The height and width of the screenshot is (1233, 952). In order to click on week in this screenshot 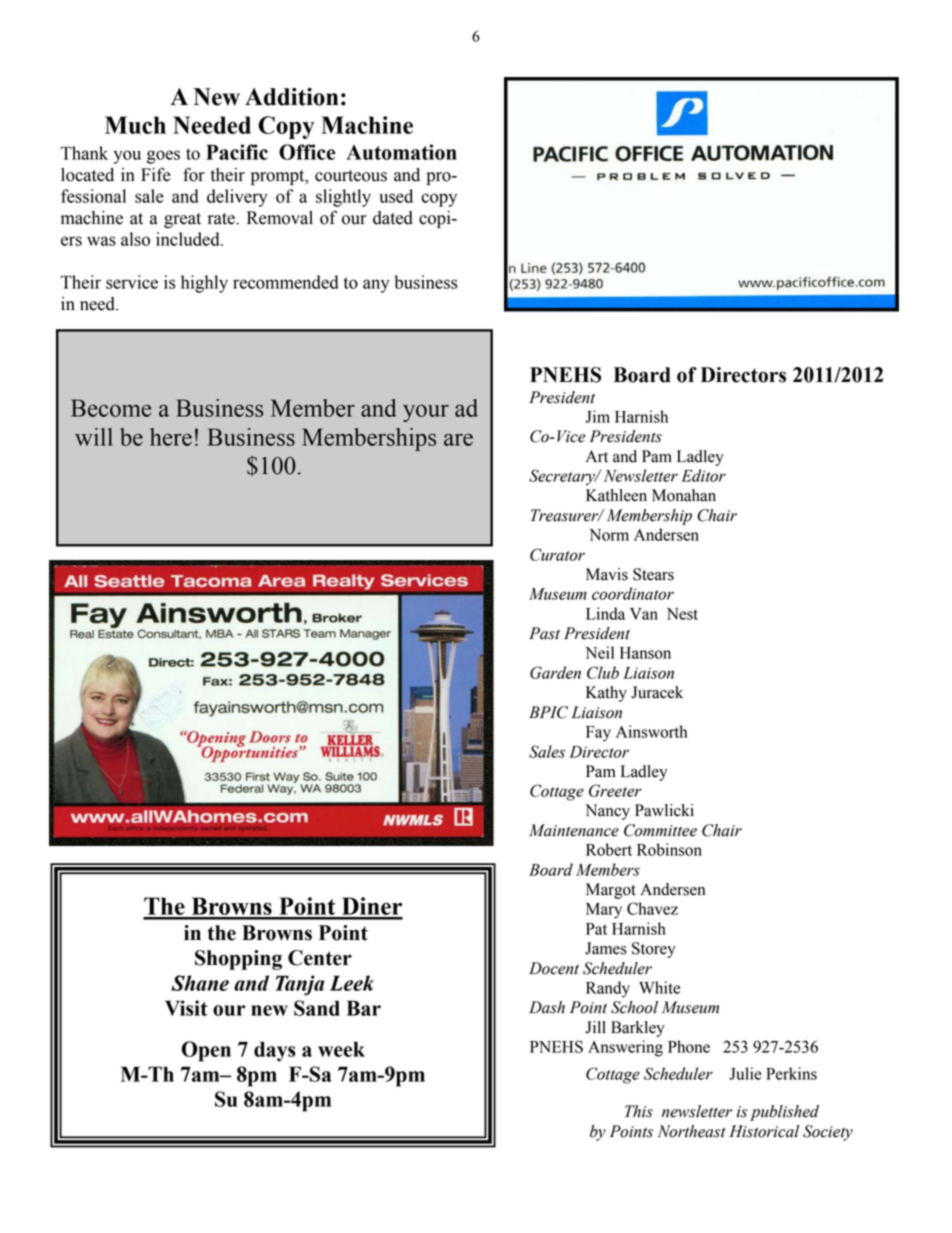, I will do `click(341, 1049)`.
